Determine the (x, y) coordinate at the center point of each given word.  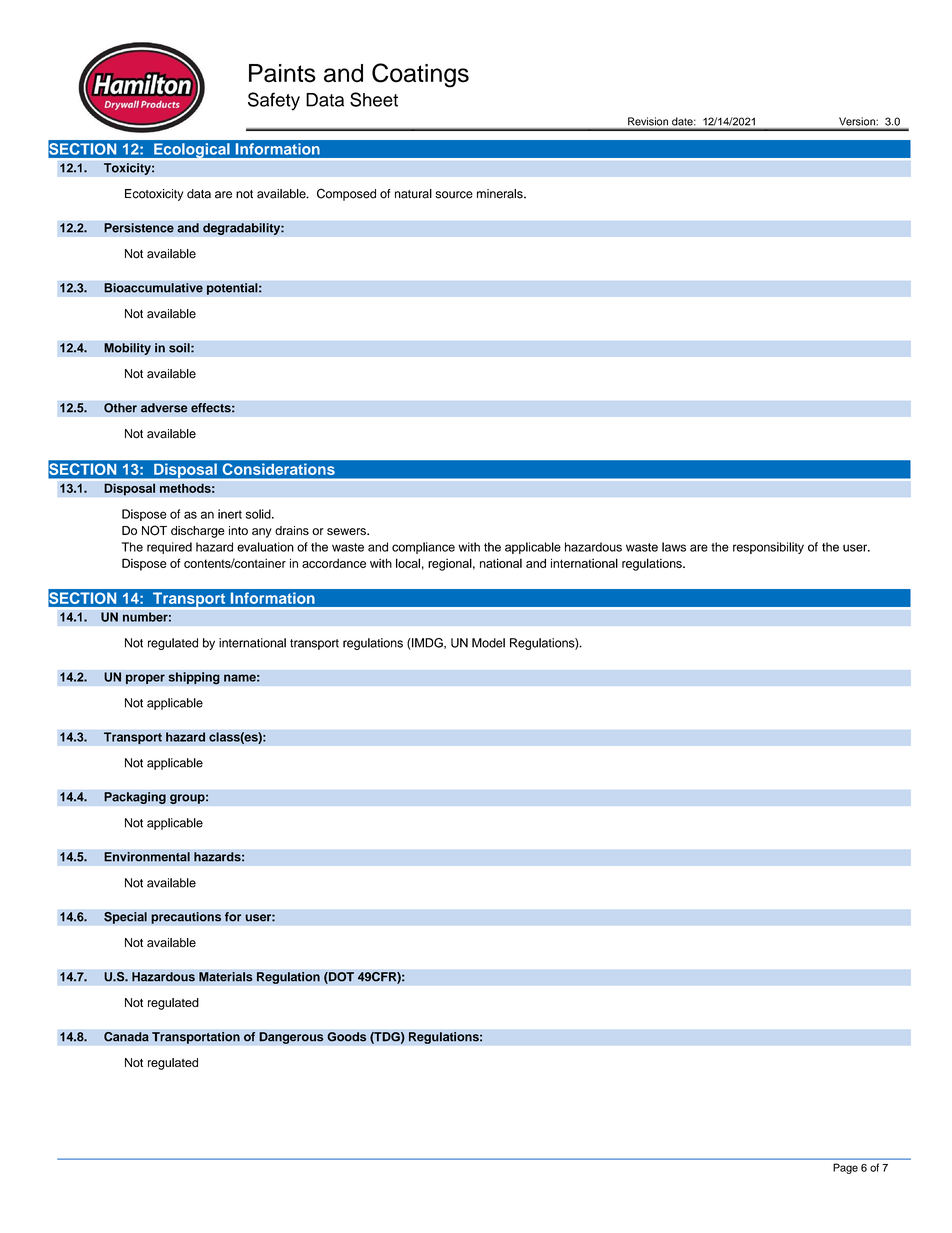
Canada (126, 1037)
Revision (648, 121)
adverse (164, 408)
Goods (346, 1037)
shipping (194, 678)
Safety (274, 101)
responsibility (768, 548)
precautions (186, 918)
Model (488, 643)
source (454, 195)
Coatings (420, 75)
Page (845, 1168)
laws (674, 547)
